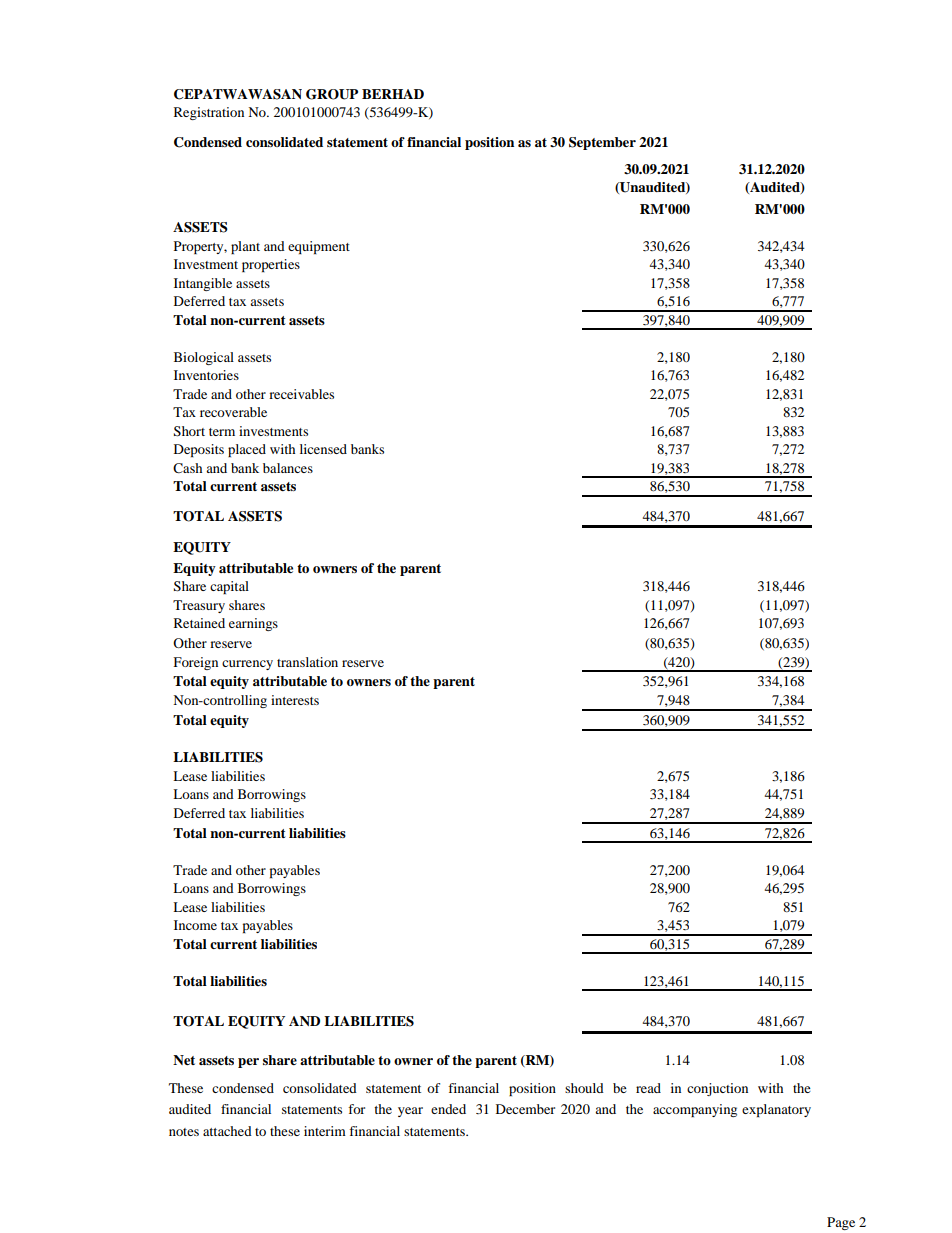  What do you see at coordinates (295, 700) in the page?
I see `interests` at bounding box center [295, 700].
